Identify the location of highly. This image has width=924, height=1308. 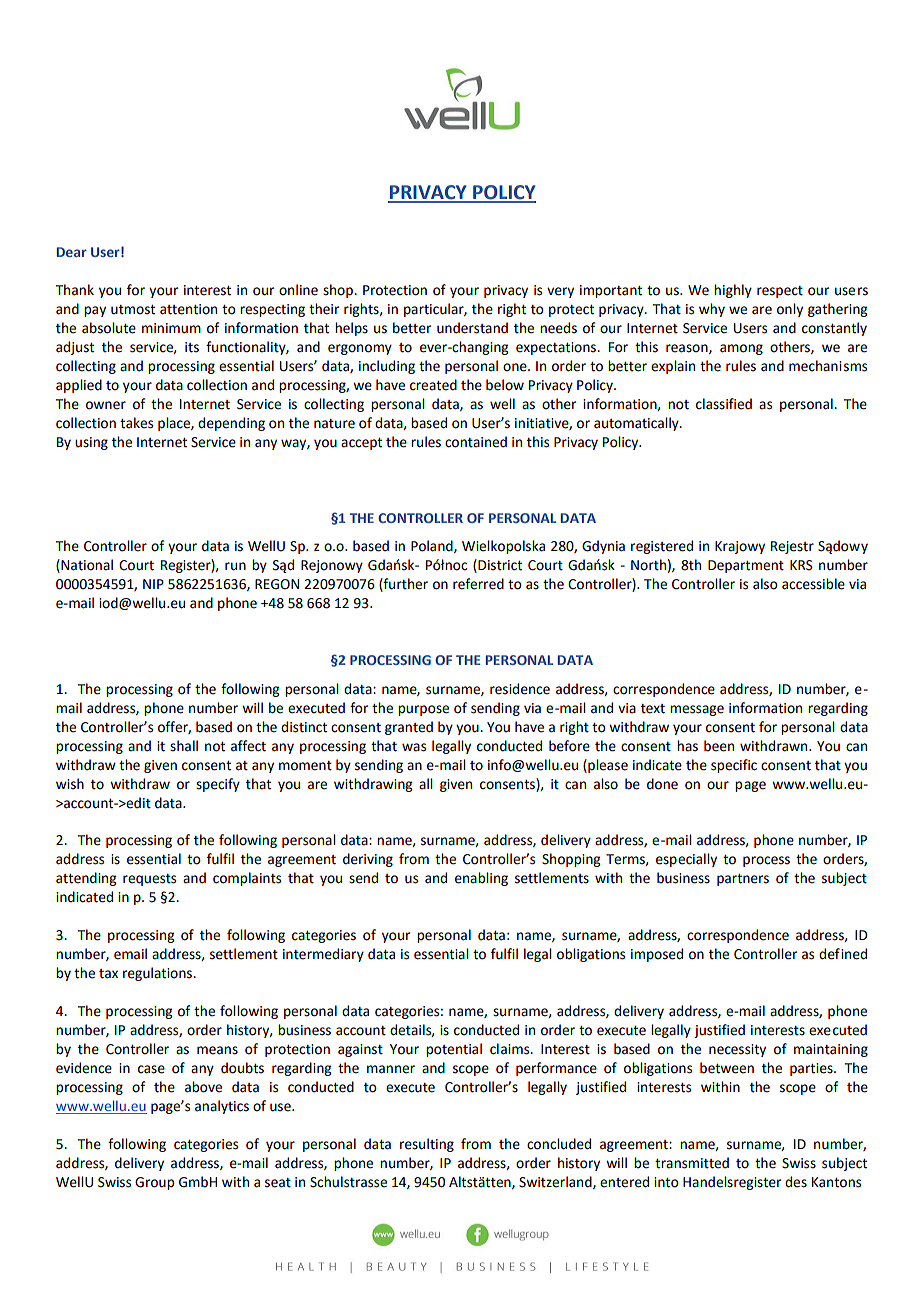
(733, 291).
